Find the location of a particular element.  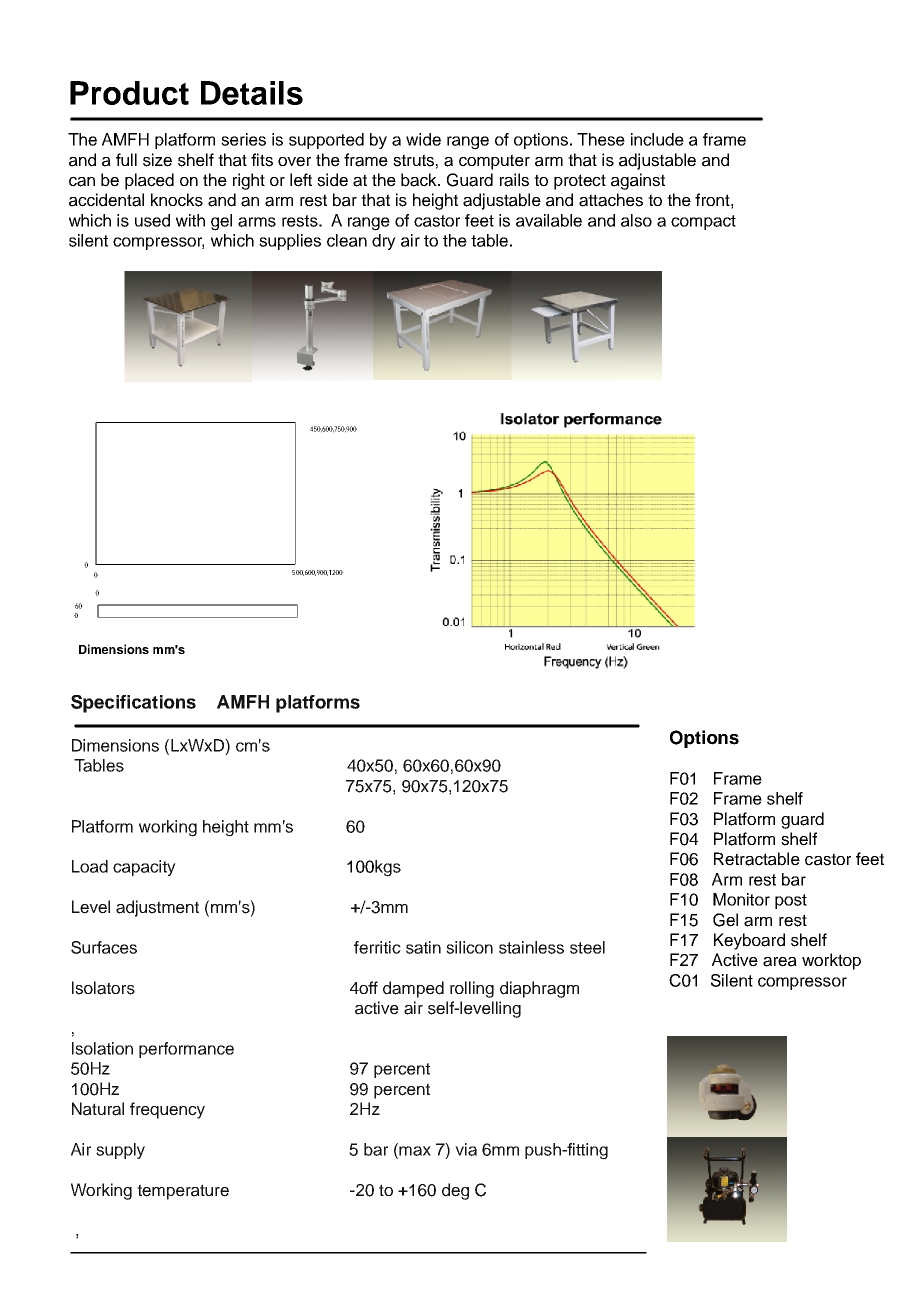

compact is located at coordinates (703, 222).
